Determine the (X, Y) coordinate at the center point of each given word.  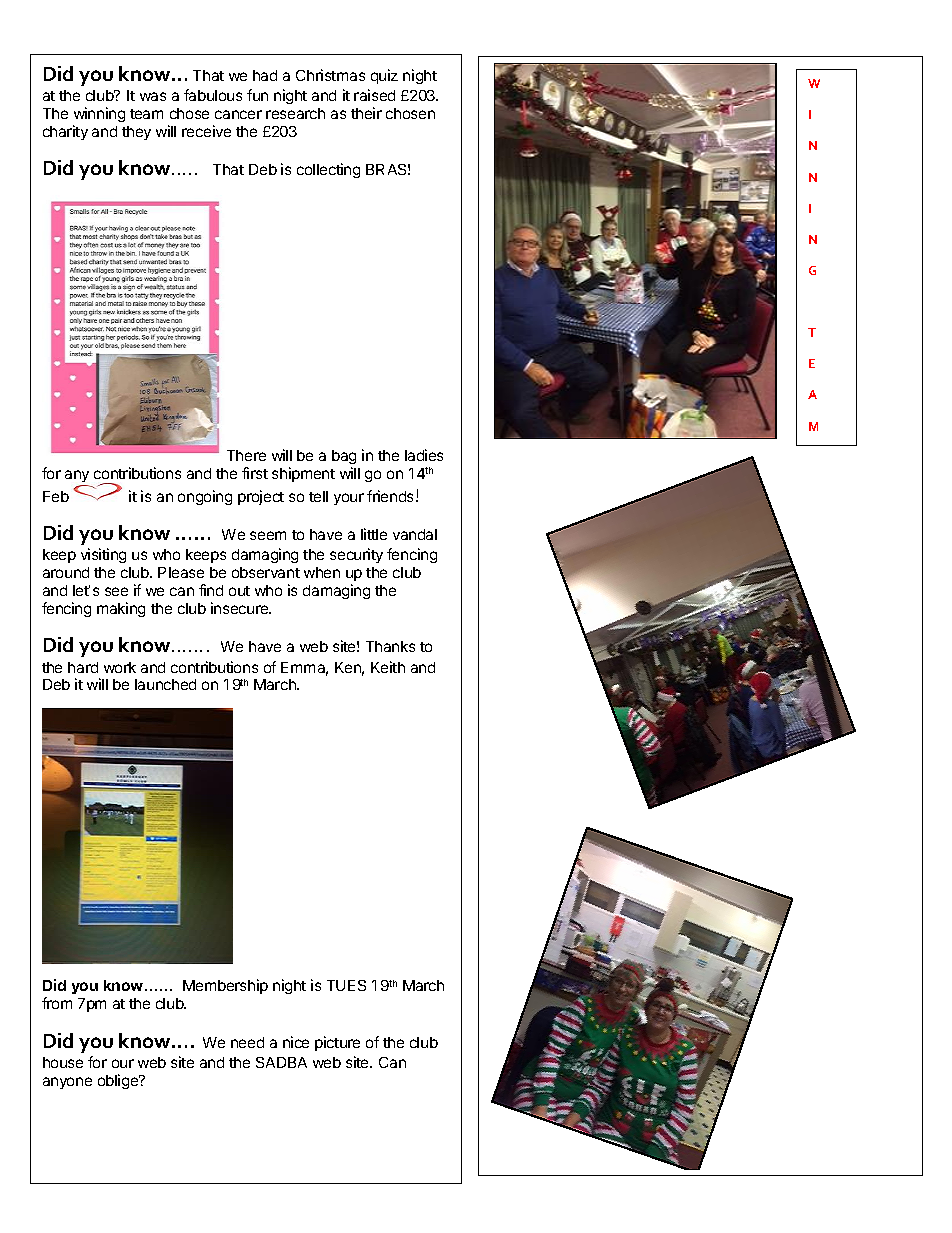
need (247, 1042)
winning (99, 114)
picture (337, 1043)
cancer (238, 114)
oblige (119, 1081)
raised (374, 95)
